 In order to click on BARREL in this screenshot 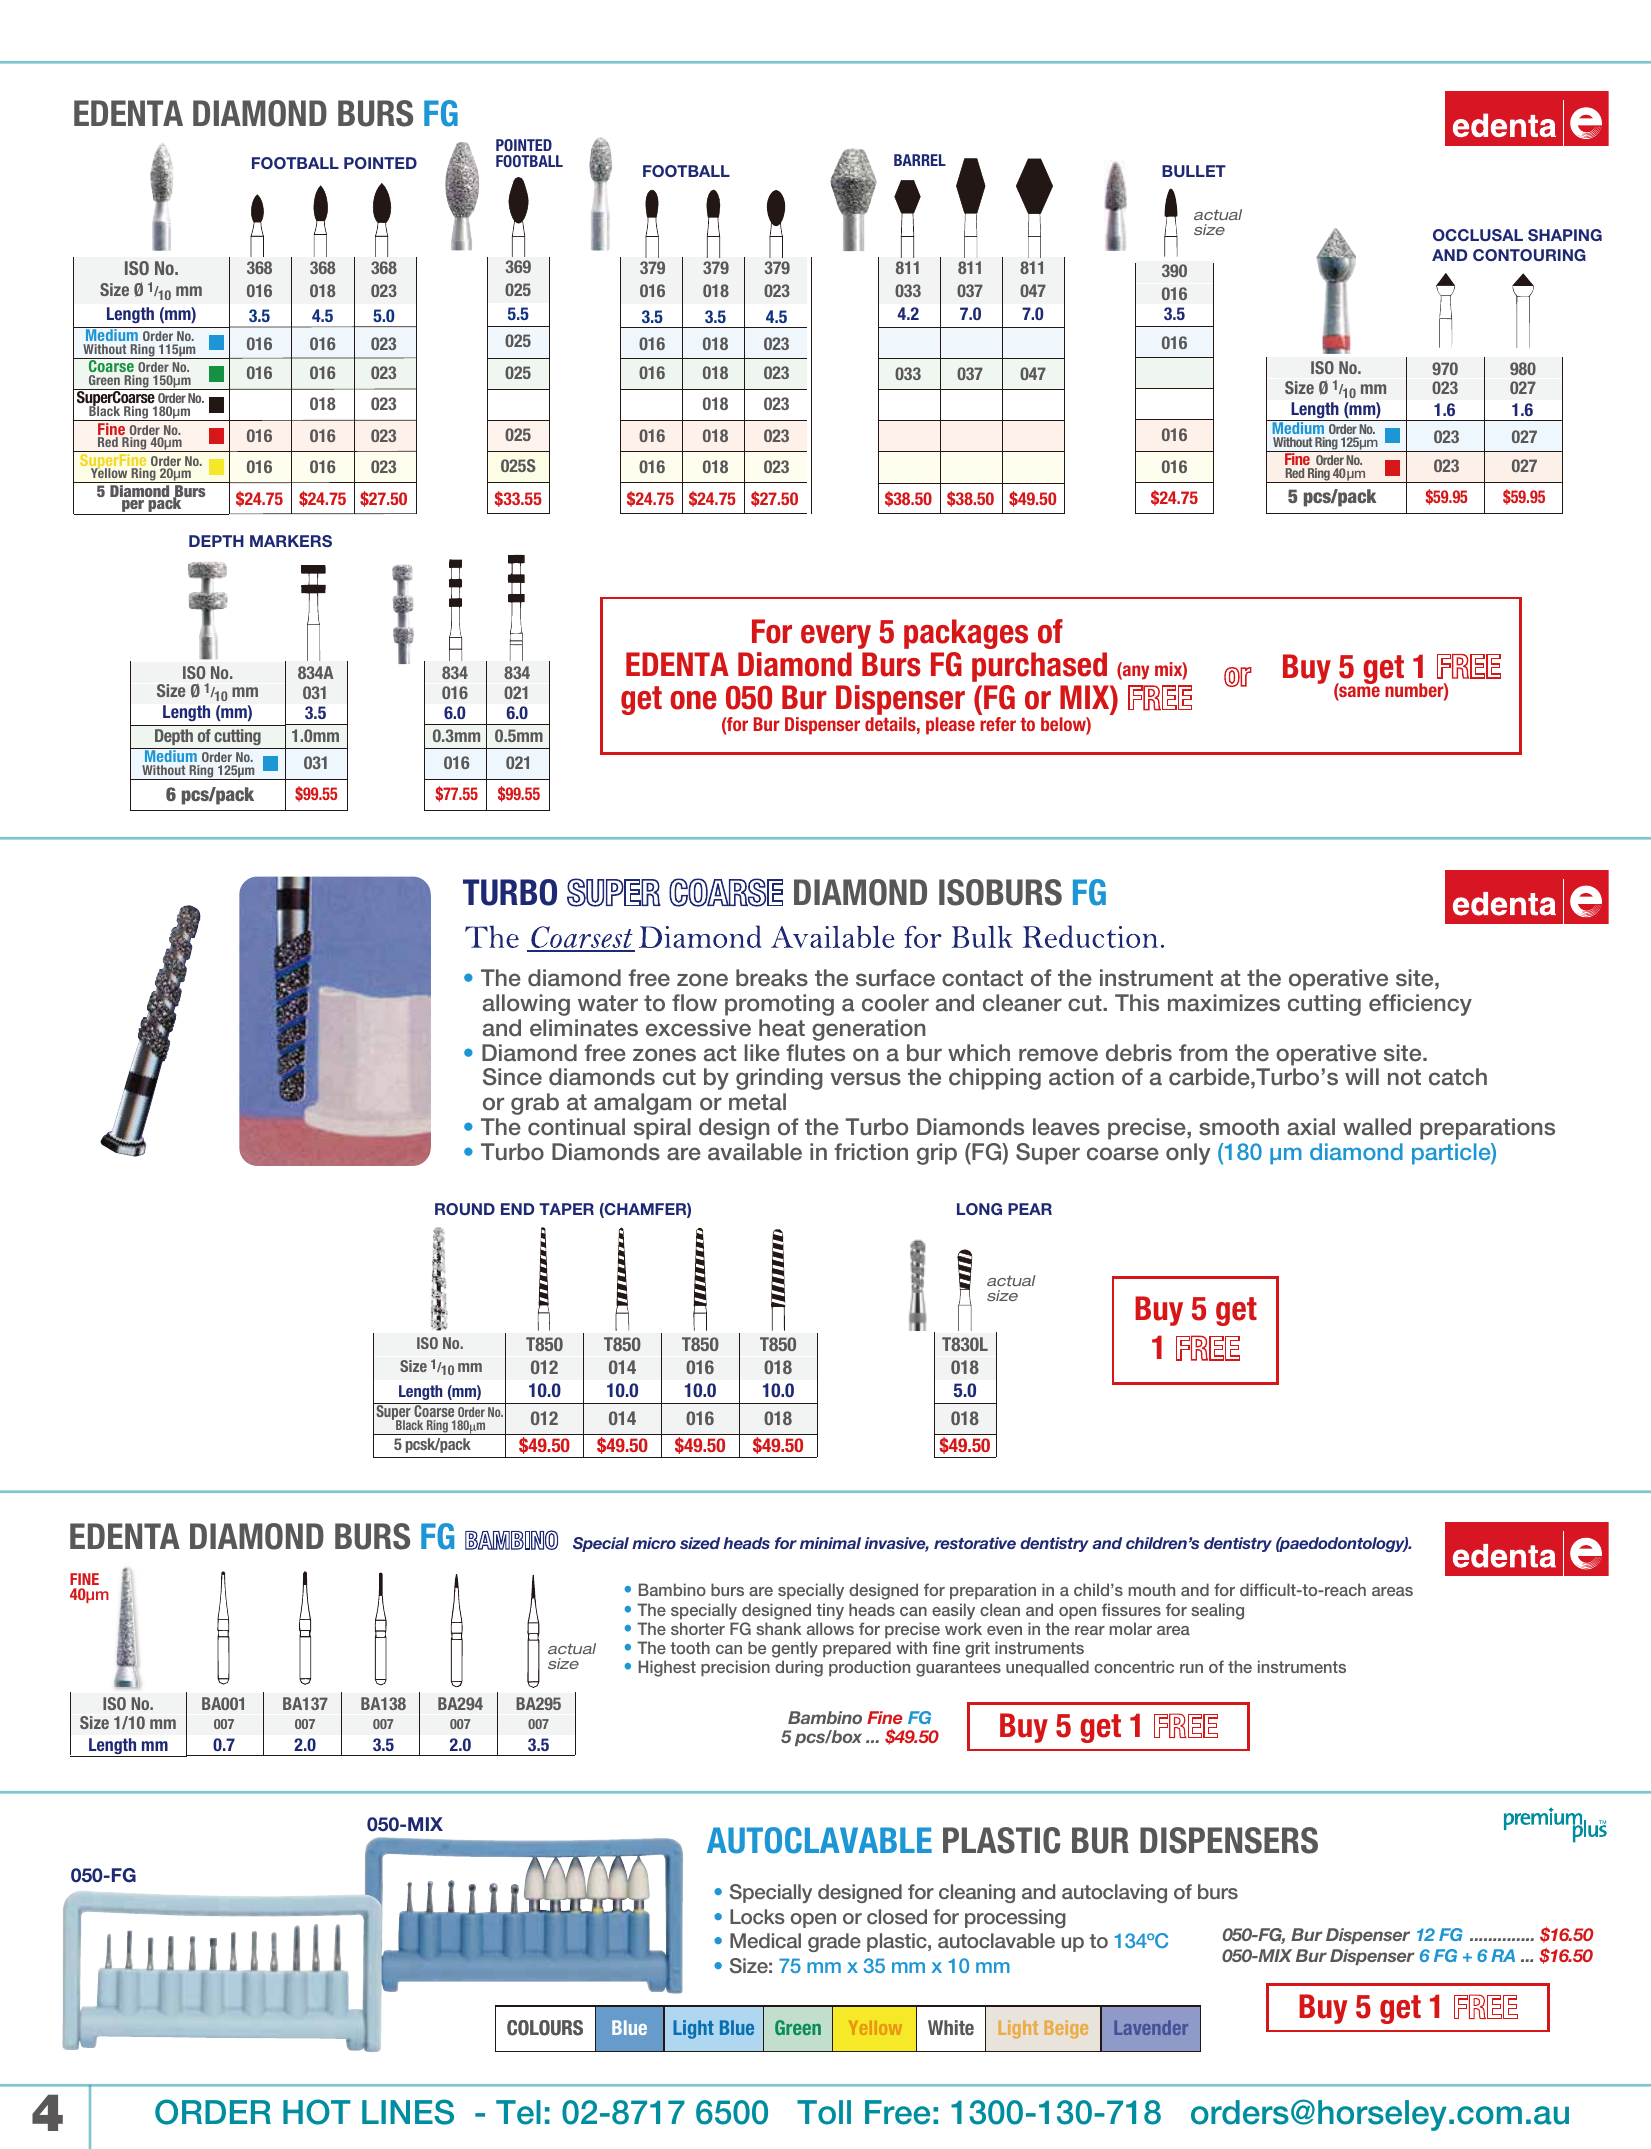, I will do `click(920, 160)`.
